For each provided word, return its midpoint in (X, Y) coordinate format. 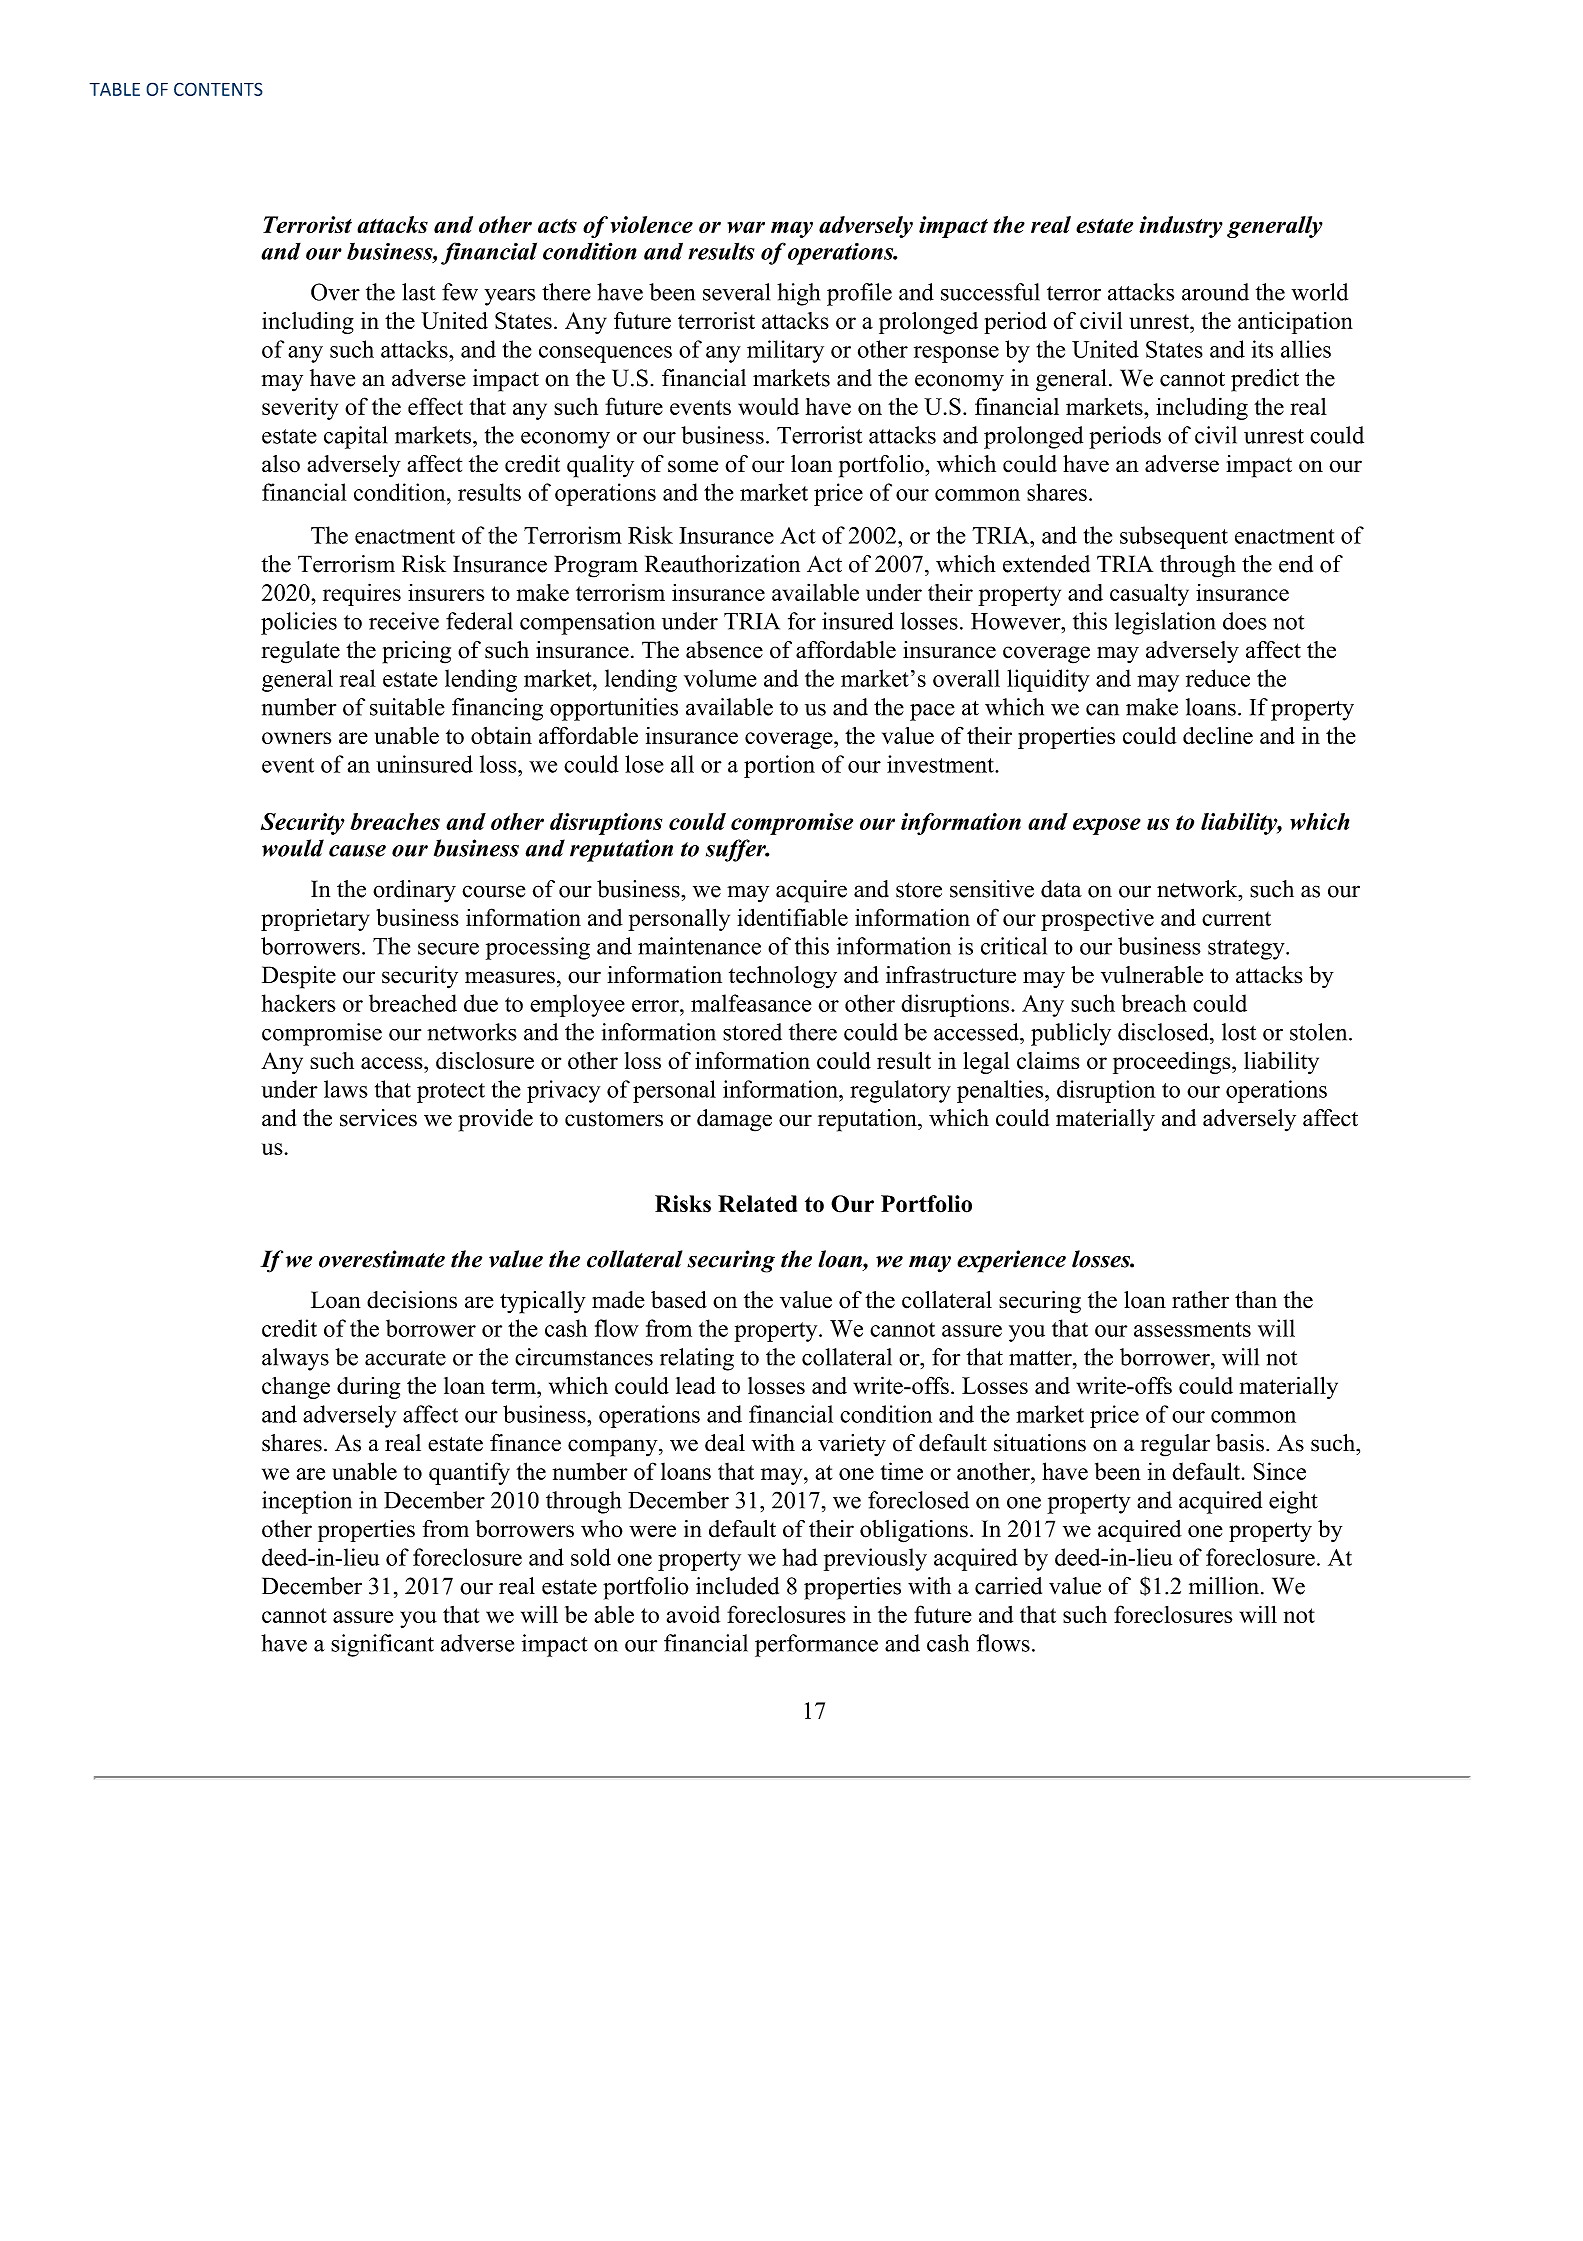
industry (1181, 227)
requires (362, 594)
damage (734, 1120)
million (1225, 1586)
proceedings (1173, 1063)
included (737, 1586)
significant (382, 1645)
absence (724, 650)
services (378, 1118)
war (746, 227)
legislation (1165, 623)
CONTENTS (218, 89)
